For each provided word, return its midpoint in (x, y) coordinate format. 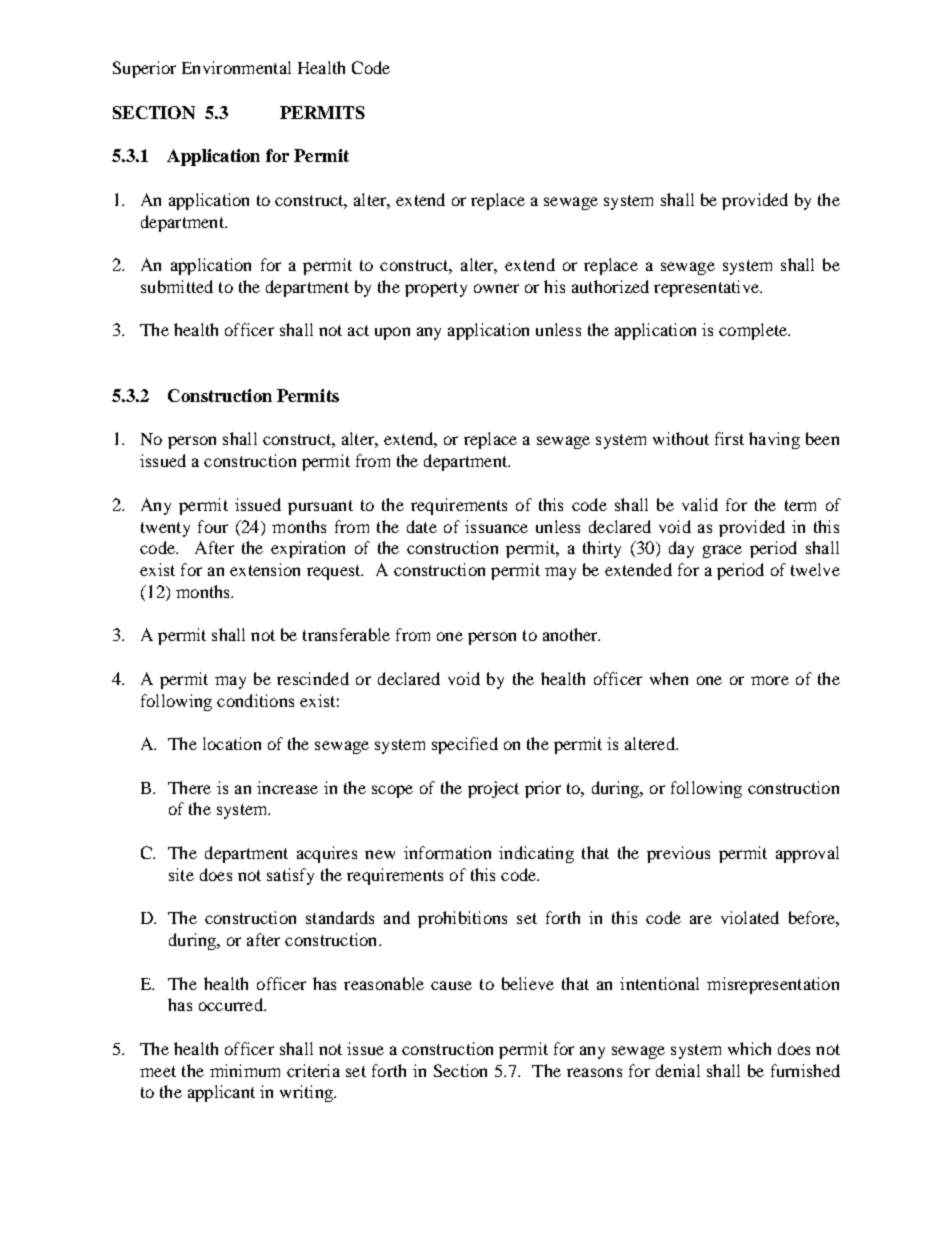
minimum (245, 1070)
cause (451, 985)
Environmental (236, 67)
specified (465, 745)
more (770, 680)
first (729, 438)
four (213, 526)
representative (707, 288)
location (232, 743)
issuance (496, 526)
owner (496, 288)
